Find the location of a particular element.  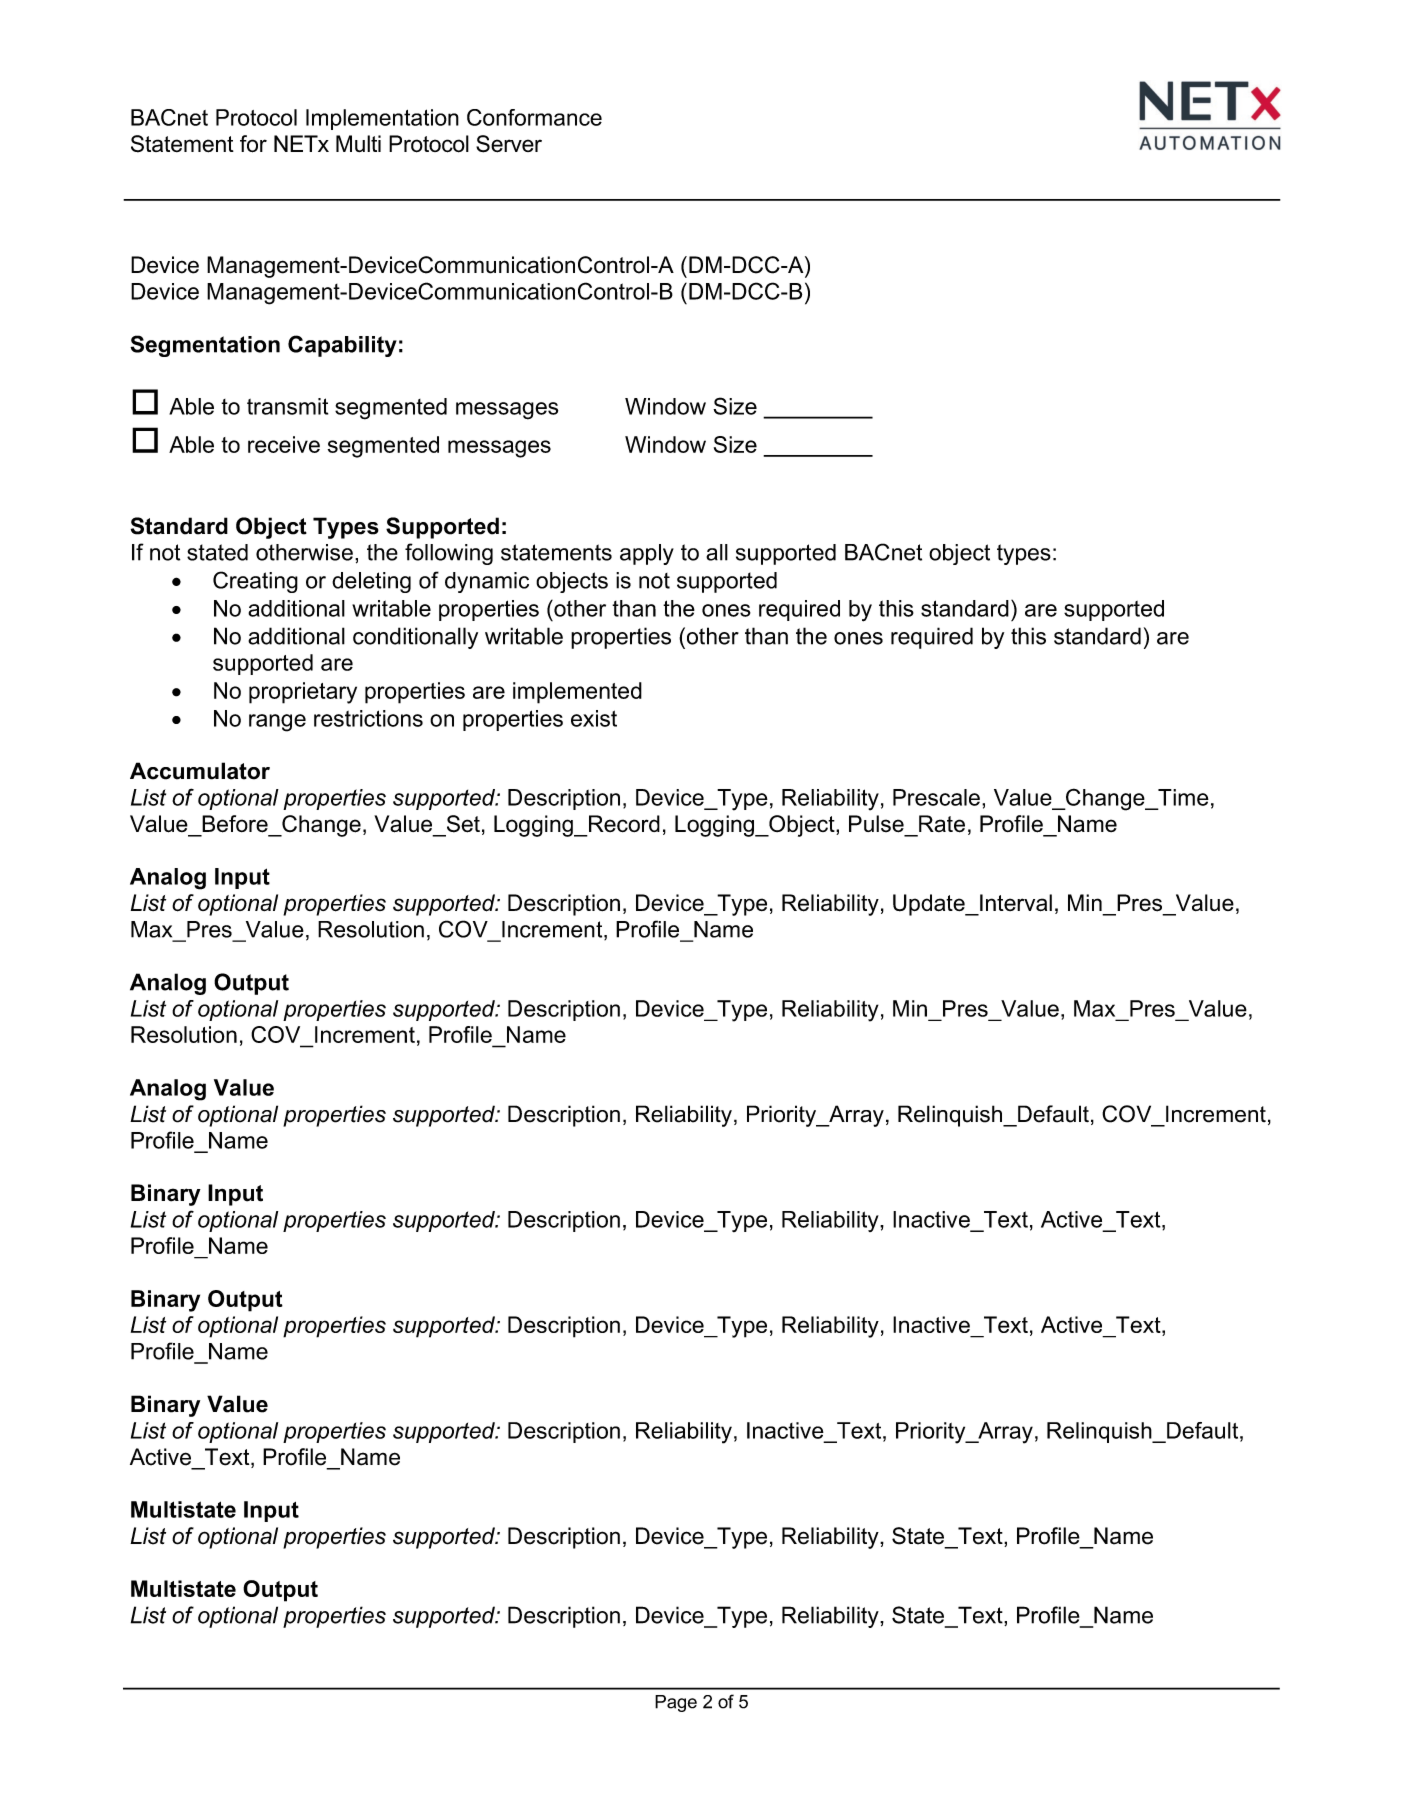

restrictions is located at coordinates (368, 718).
